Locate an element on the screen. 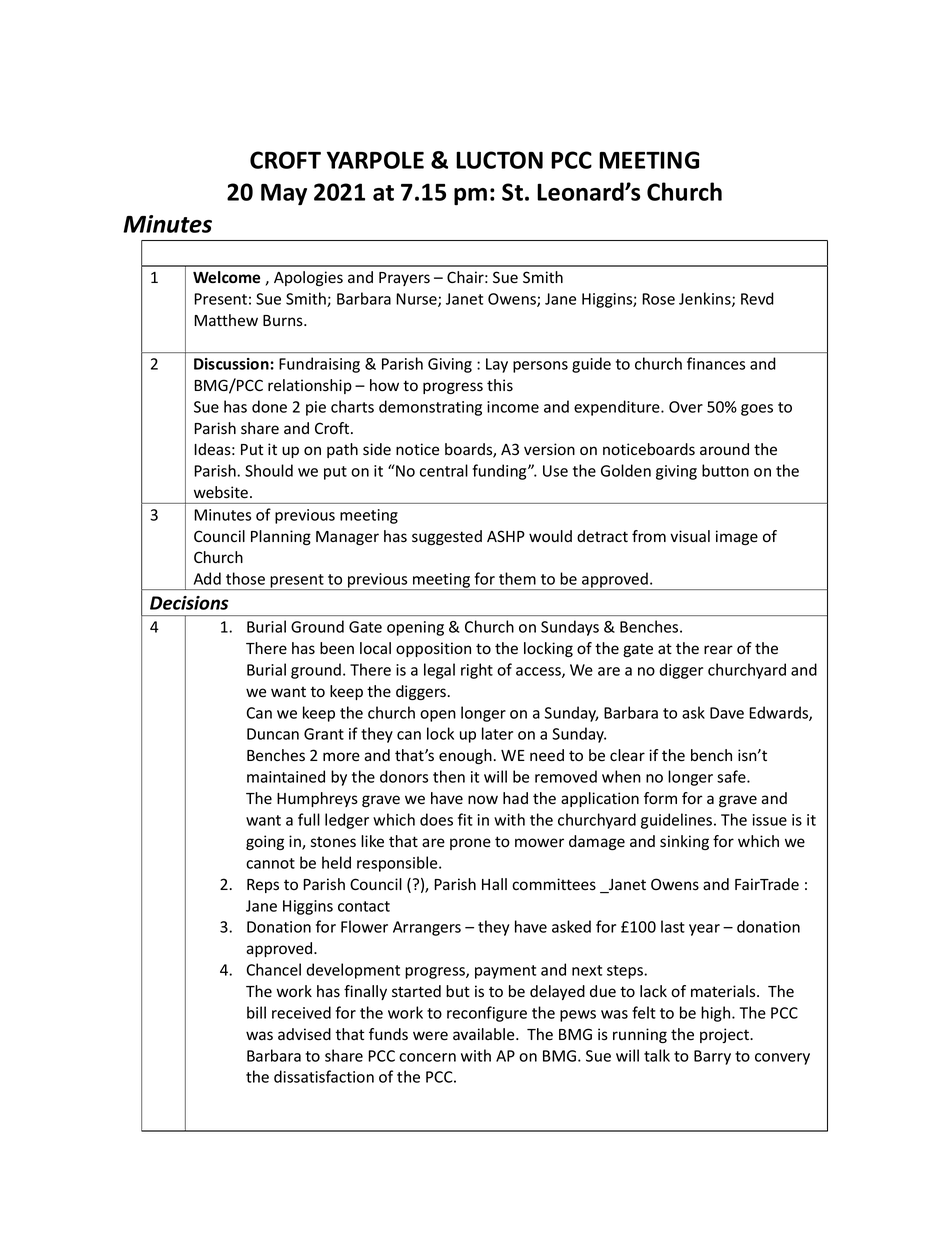 This screenshot has height=1233, width=952. May is located at coordinates (284, 194).
